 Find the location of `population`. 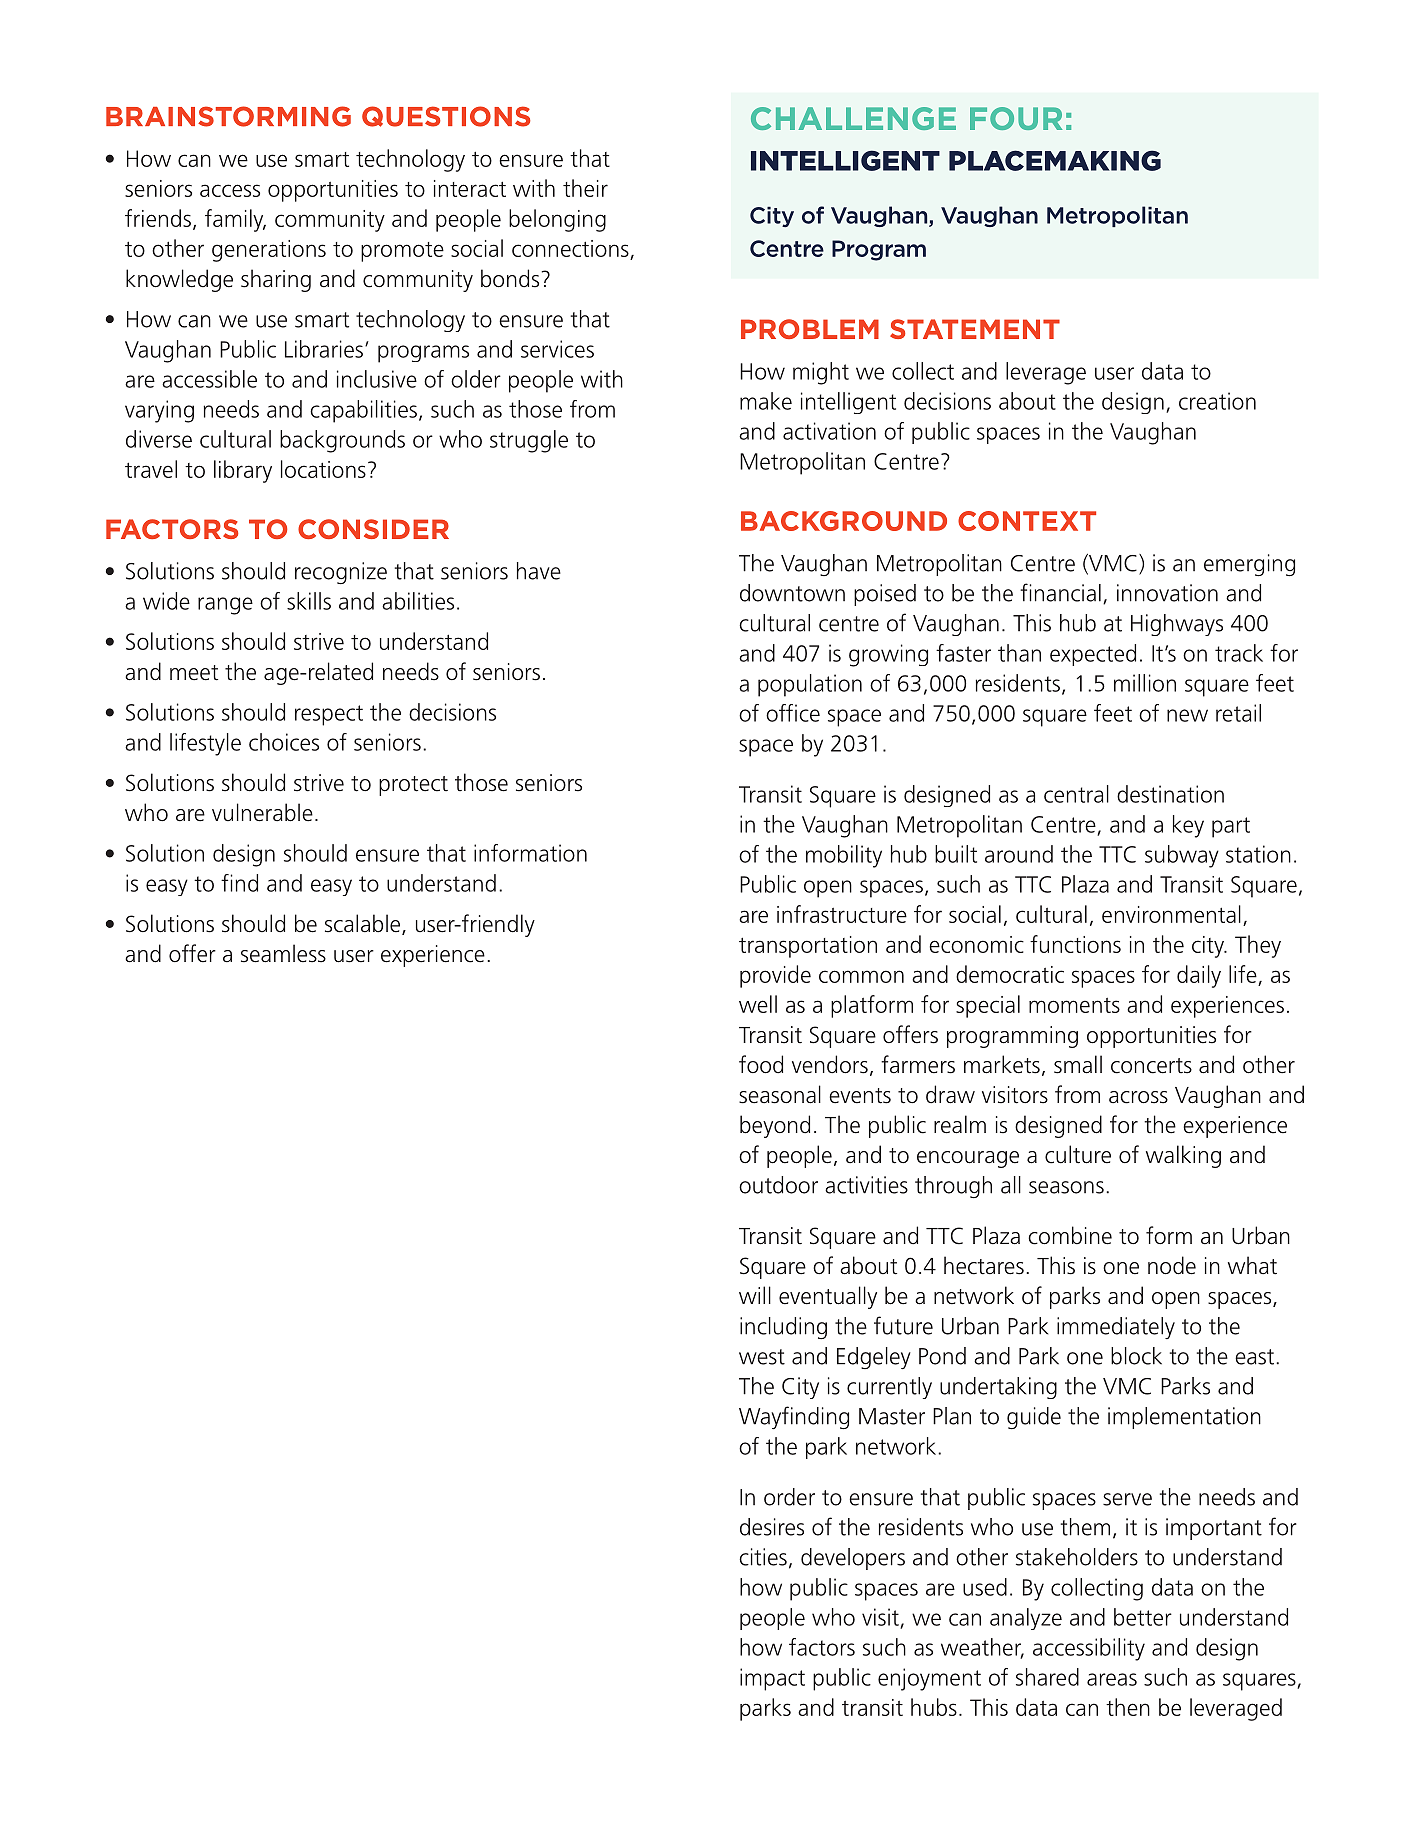

population is located at coordinates (810, 685).
